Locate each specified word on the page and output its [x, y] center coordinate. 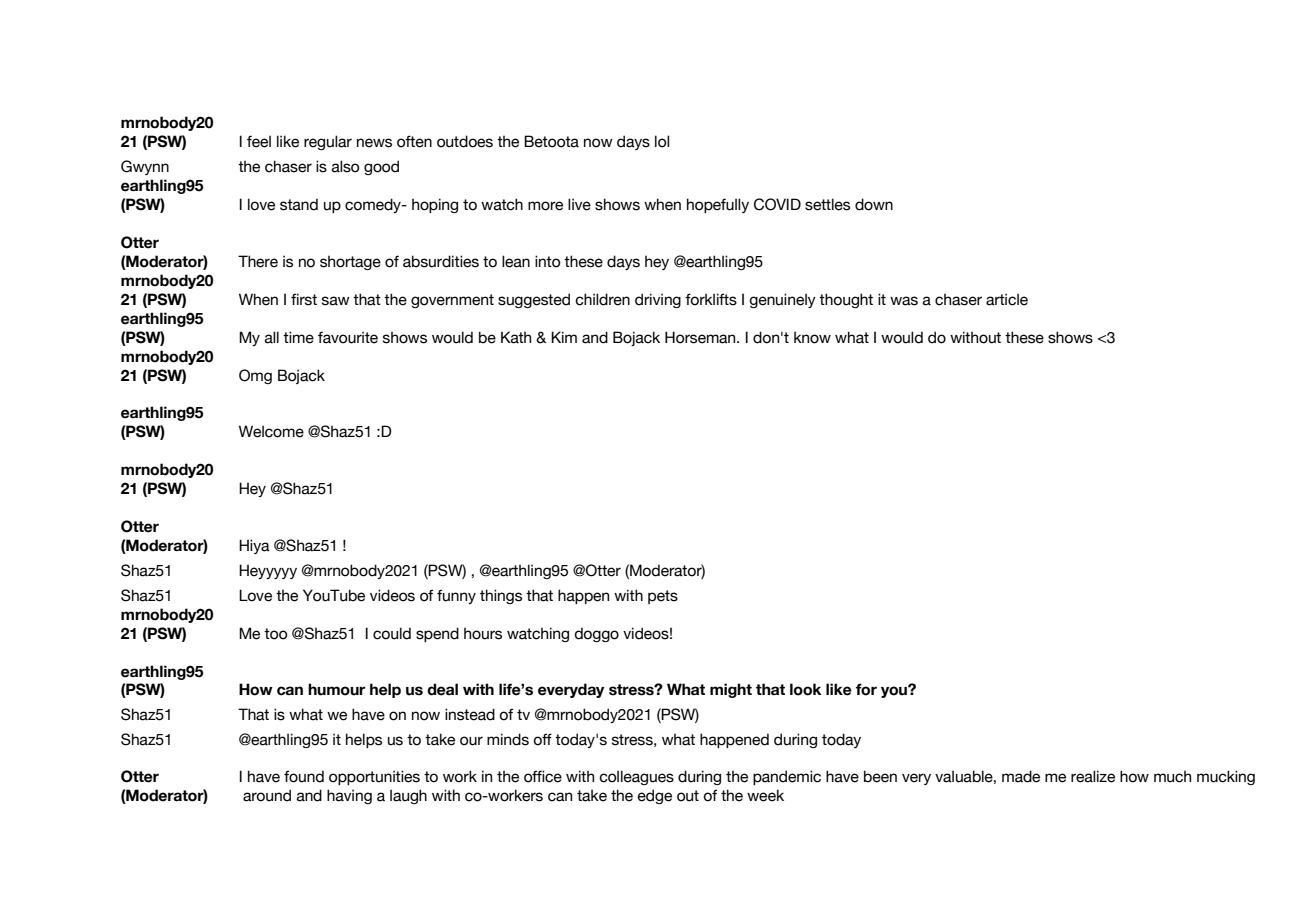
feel [259, 141]
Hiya [254, 546]
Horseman [701, 337]
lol [662, 141]
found [304, 776]
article [1007, 299]
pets [663, 597]
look [806, 689]
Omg [255, 376]
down [874, 204]
